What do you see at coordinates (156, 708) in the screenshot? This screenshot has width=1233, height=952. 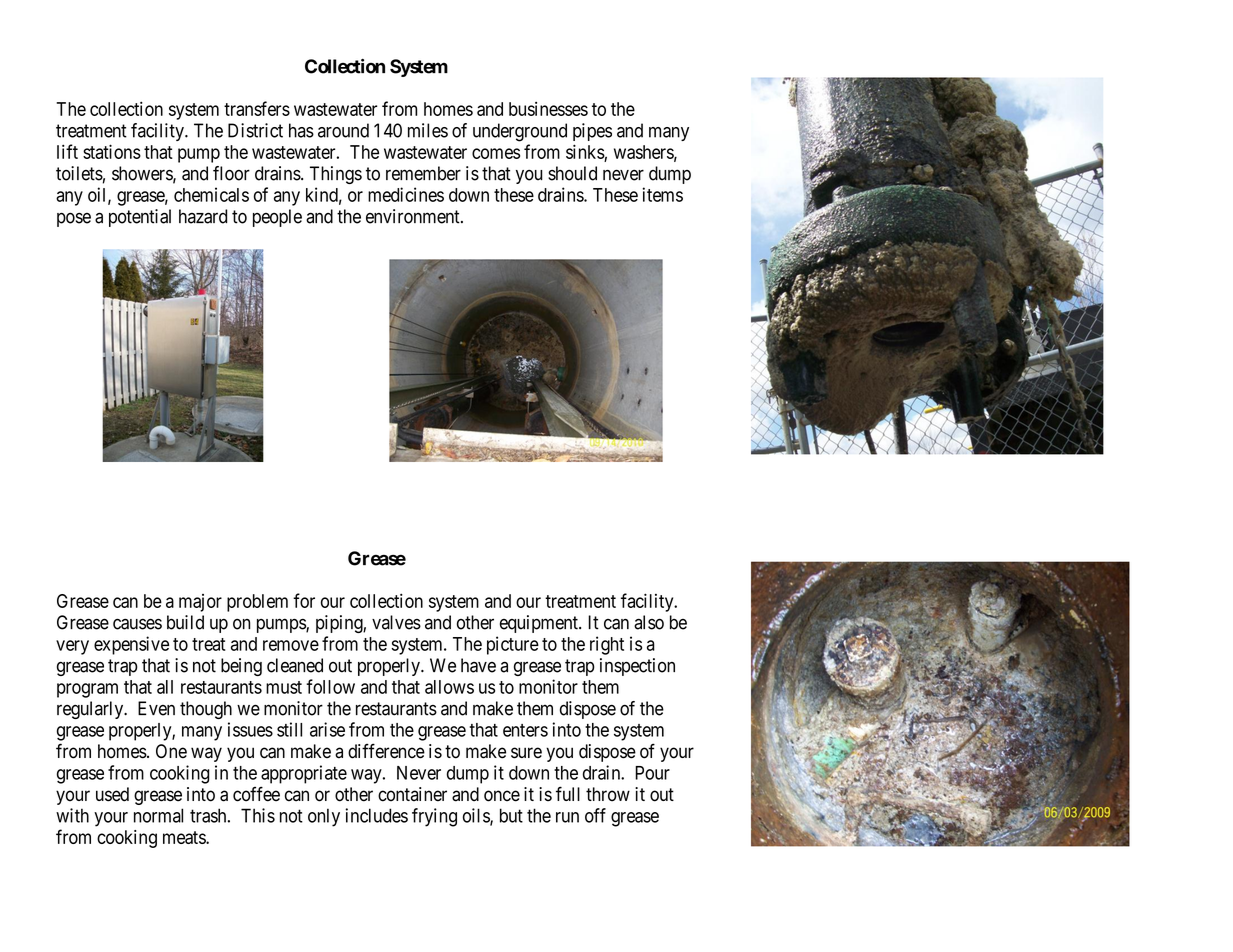 I see `Even` at bounding box center [156, 708].
